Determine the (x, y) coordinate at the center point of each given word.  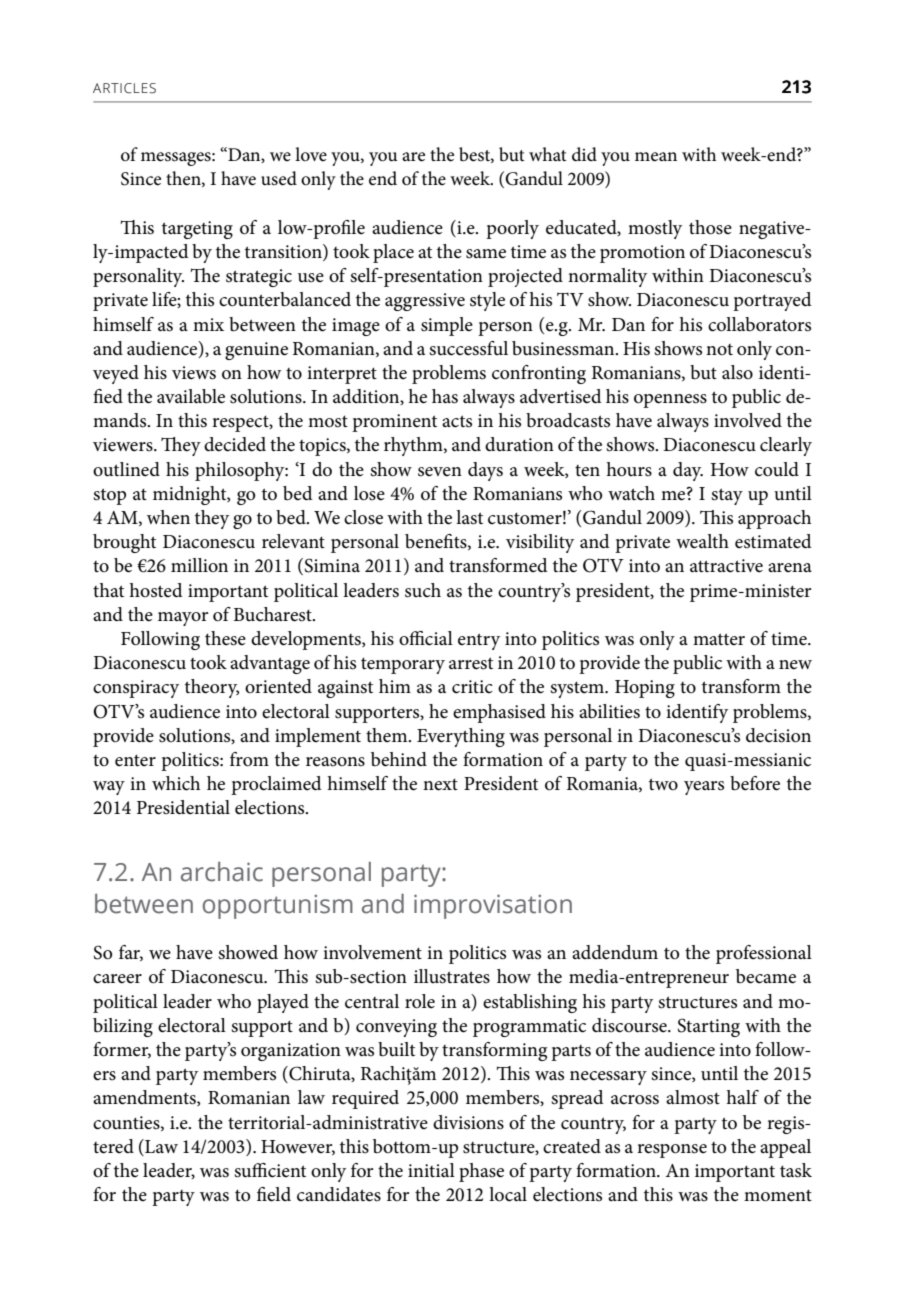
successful (468, 348)
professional (764, 954)
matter (719, 639)
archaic (222, 872)
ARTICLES (124, 88)
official (426, 638)
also (737, 372)
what (548, 154)
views (194, 373)
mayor (183, 619)
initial (431, 1170)
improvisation (493, 906)
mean (656, 157)
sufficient (270, 1170)
